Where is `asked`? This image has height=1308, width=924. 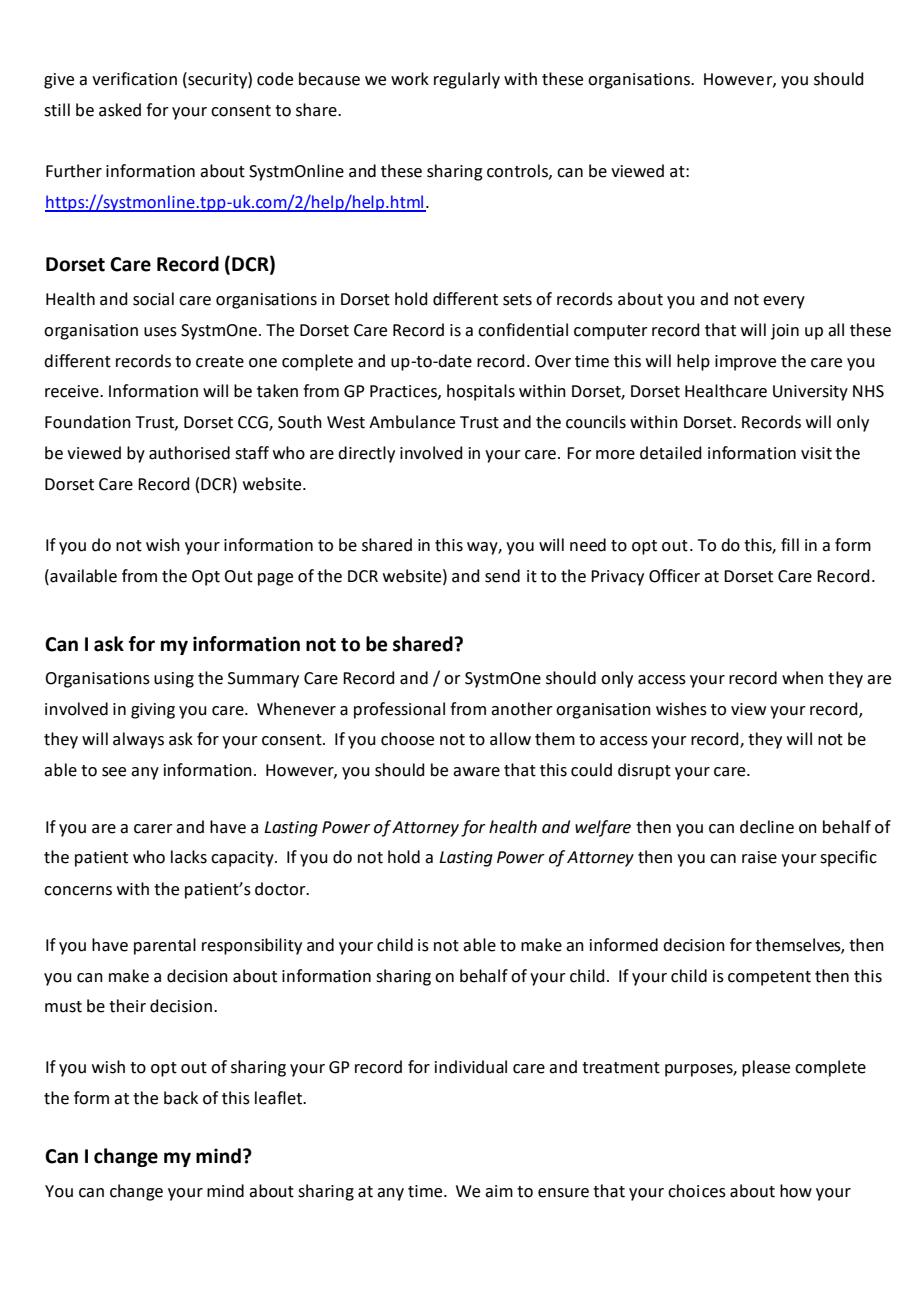
asked is located at coordinates (120, 110).
